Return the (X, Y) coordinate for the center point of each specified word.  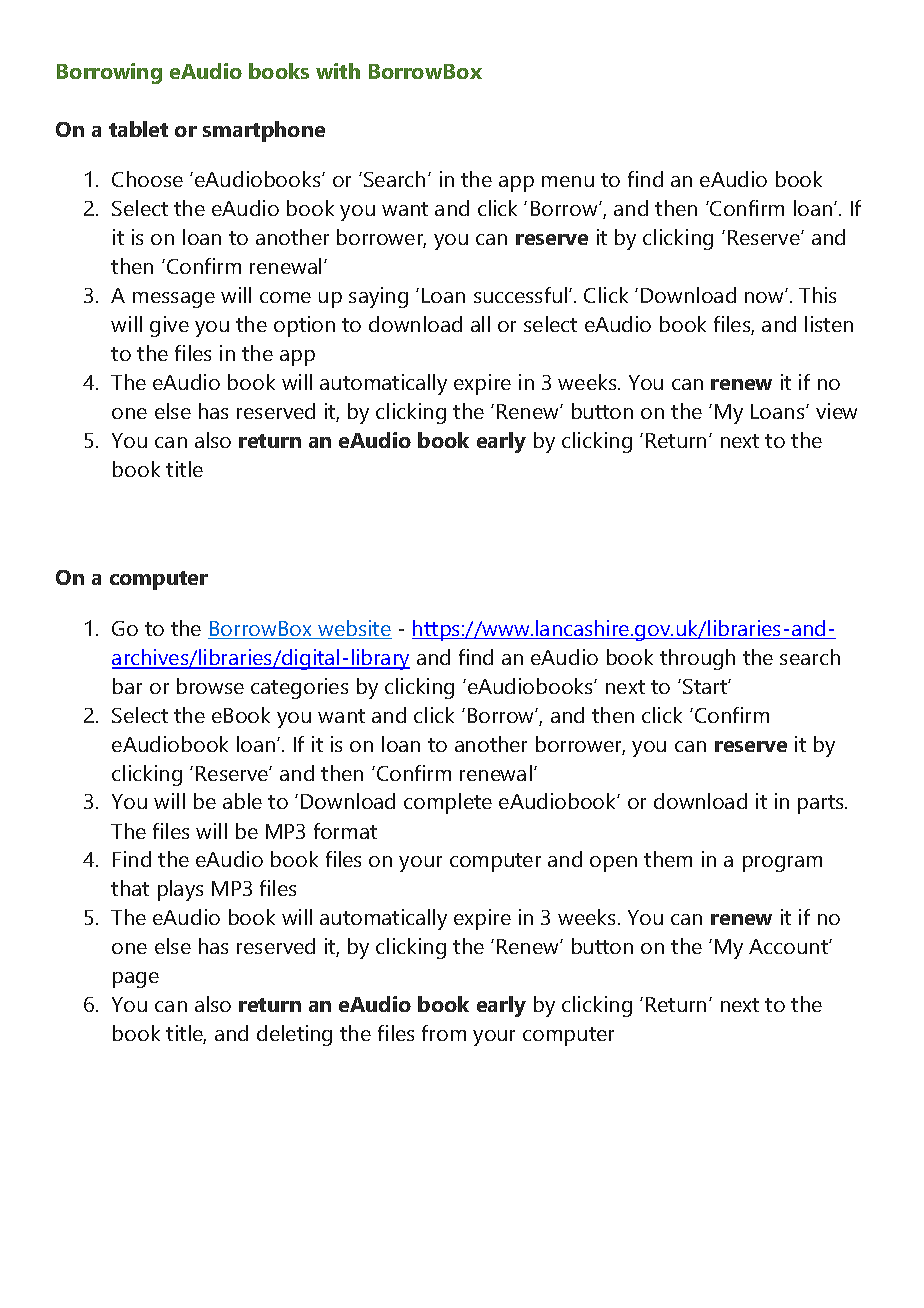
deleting (294, 1035)
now (765, 297)
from (444, 1033)
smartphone (264, 131)
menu (568, 181)
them (668, 859)
